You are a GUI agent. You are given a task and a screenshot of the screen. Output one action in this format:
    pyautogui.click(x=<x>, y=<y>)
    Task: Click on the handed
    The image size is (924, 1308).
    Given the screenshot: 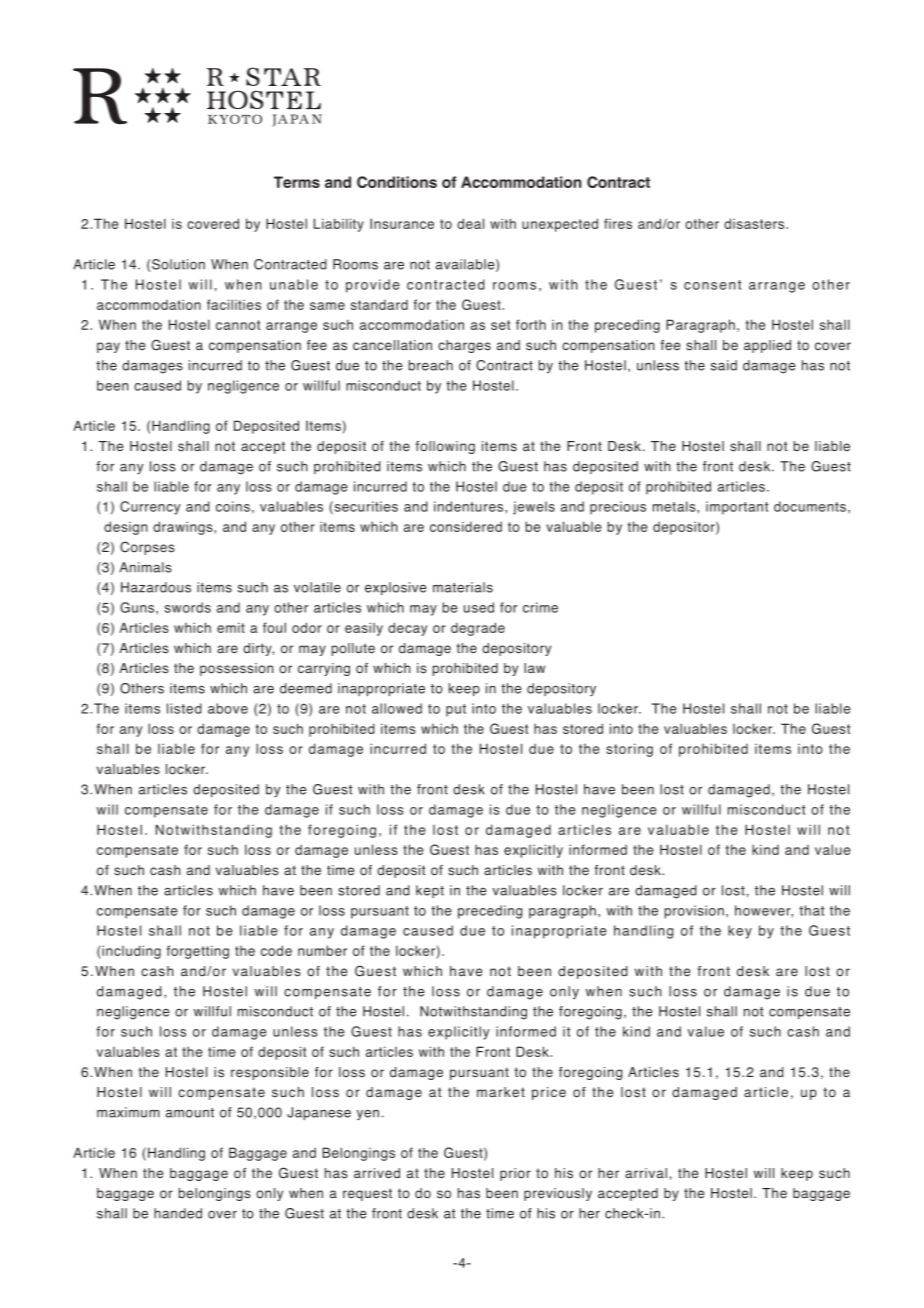 What is the action you would take?
    pyautogui.click(x=178, y=1213)
